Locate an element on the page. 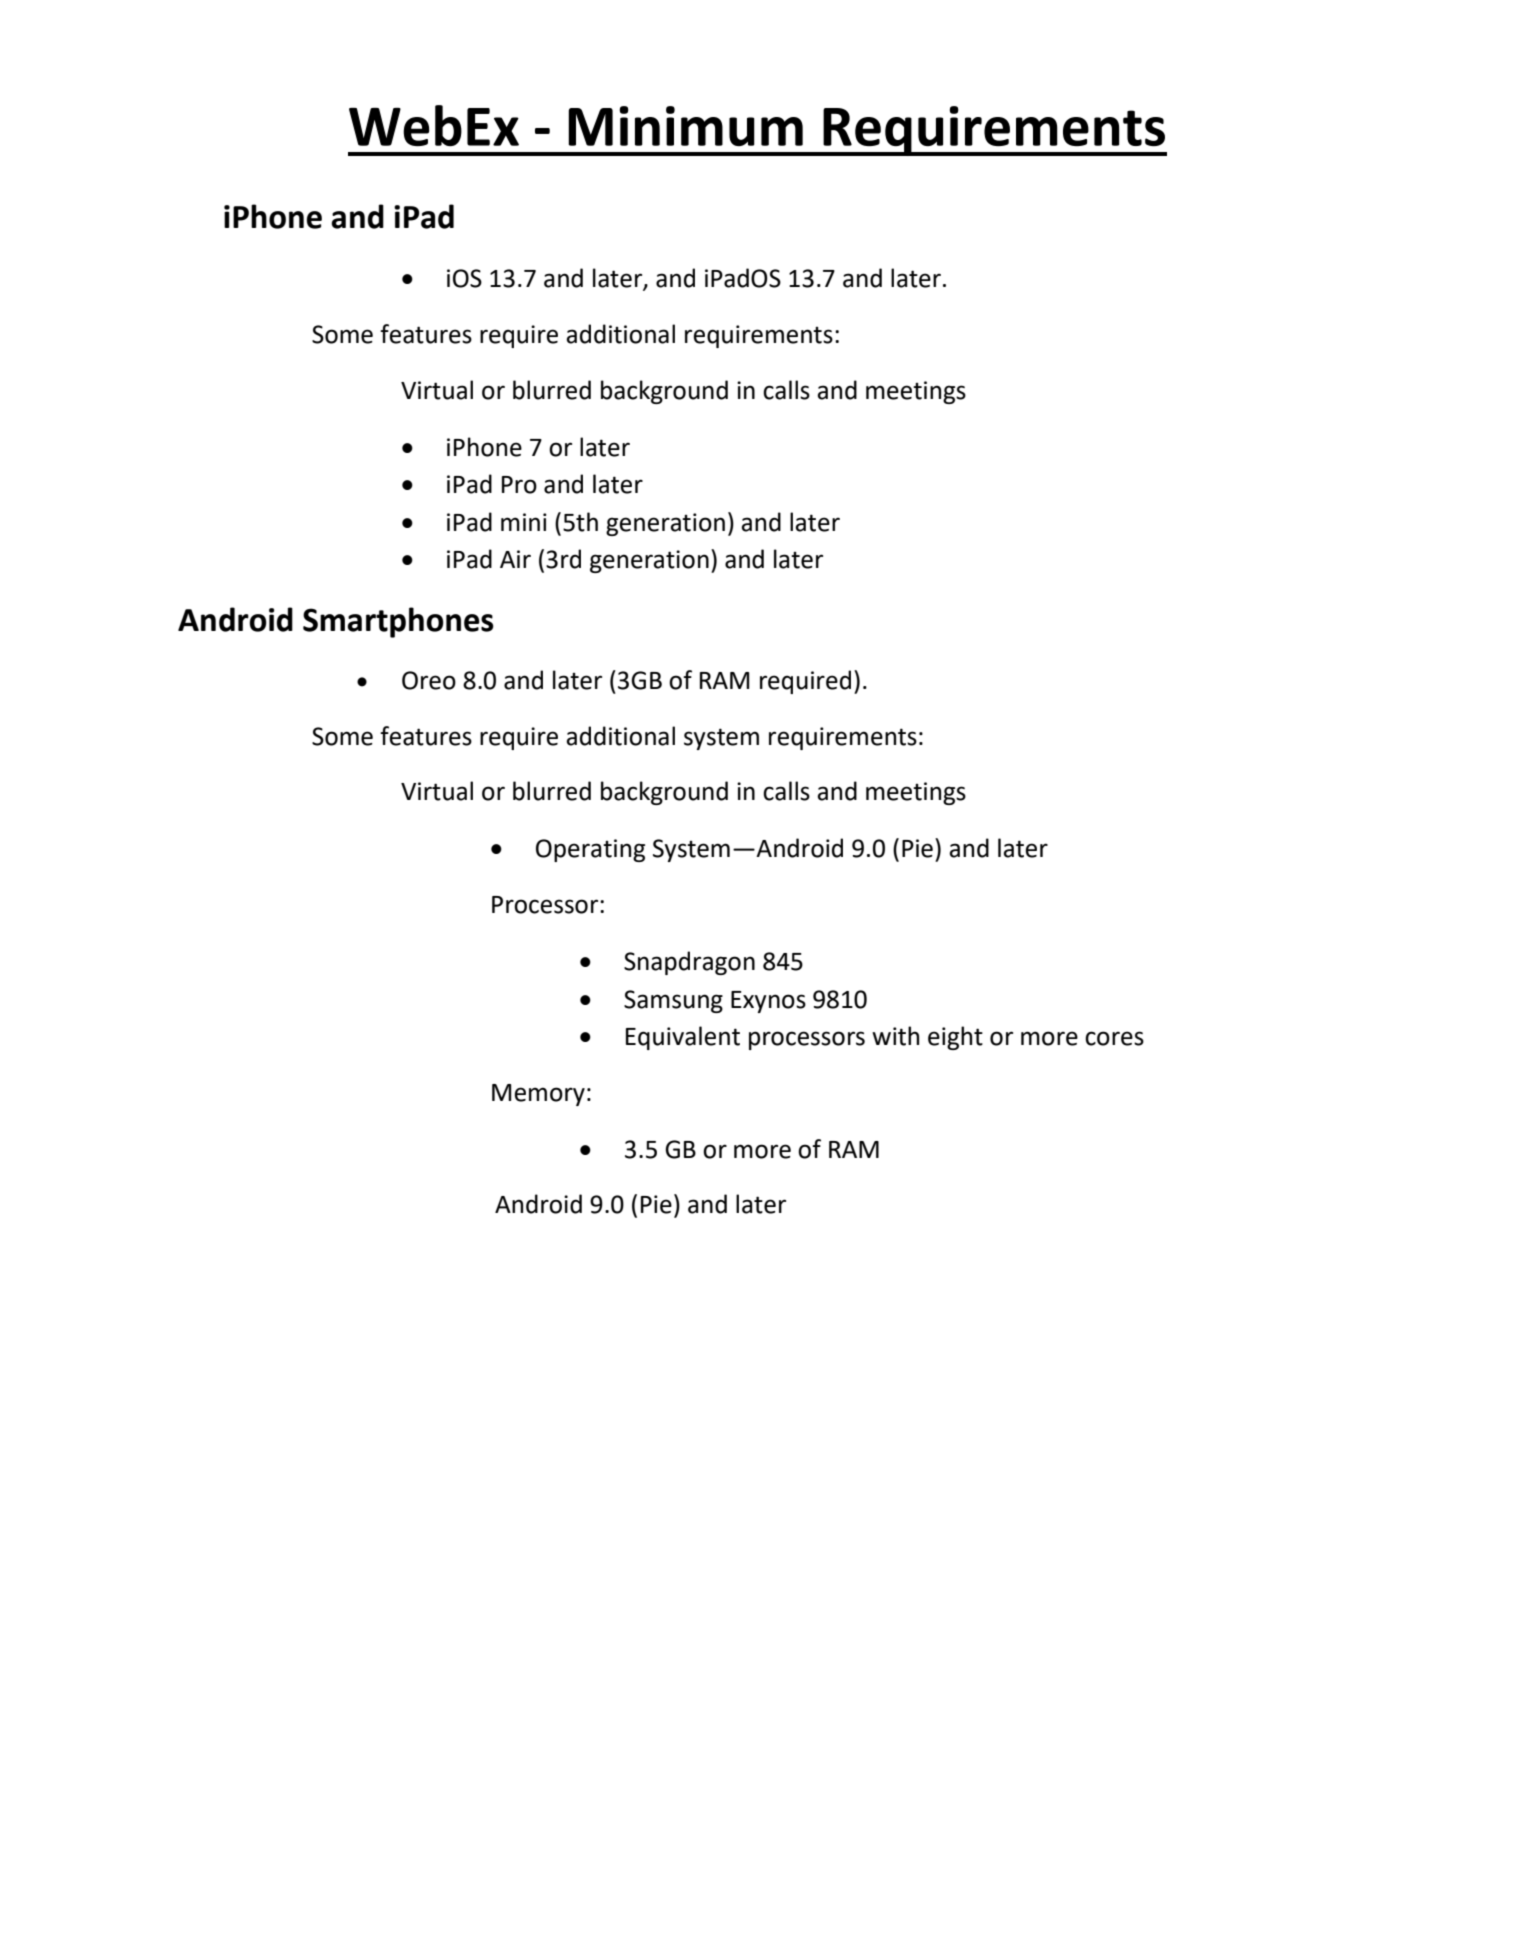 This image has height=1960, width=1515. Snapdragon is located at coordinates (689, 963).
